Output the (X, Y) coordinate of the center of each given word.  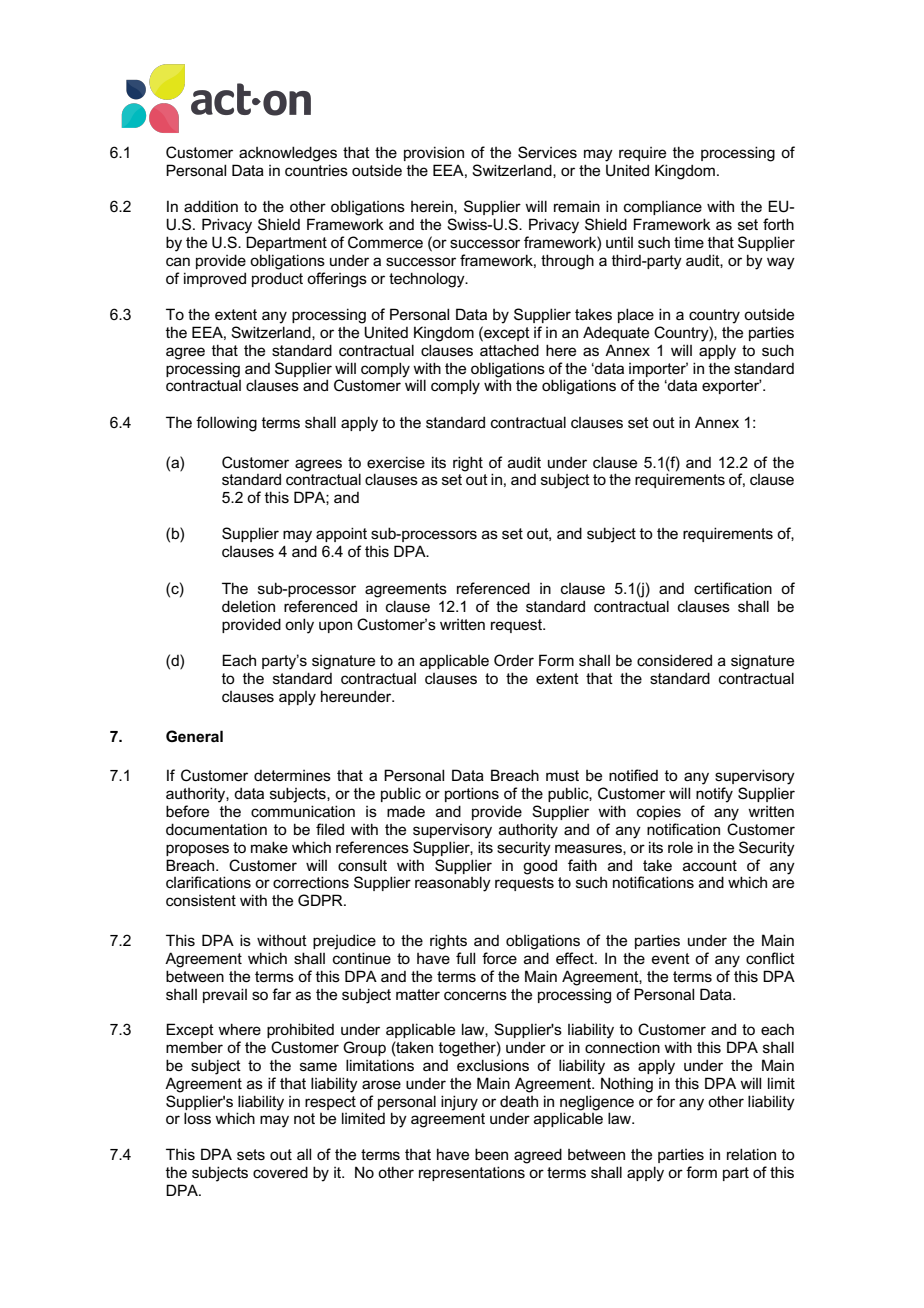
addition (211, 206)
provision (434, 153)
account (710, 865)
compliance (663, 207)
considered (674, 660)
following (226, 424)
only (299, 626)
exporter (732, 386)
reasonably (453, 884)
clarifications (208, 882)
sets (251, 1154)
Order (514, 660)
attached (509, 350)
